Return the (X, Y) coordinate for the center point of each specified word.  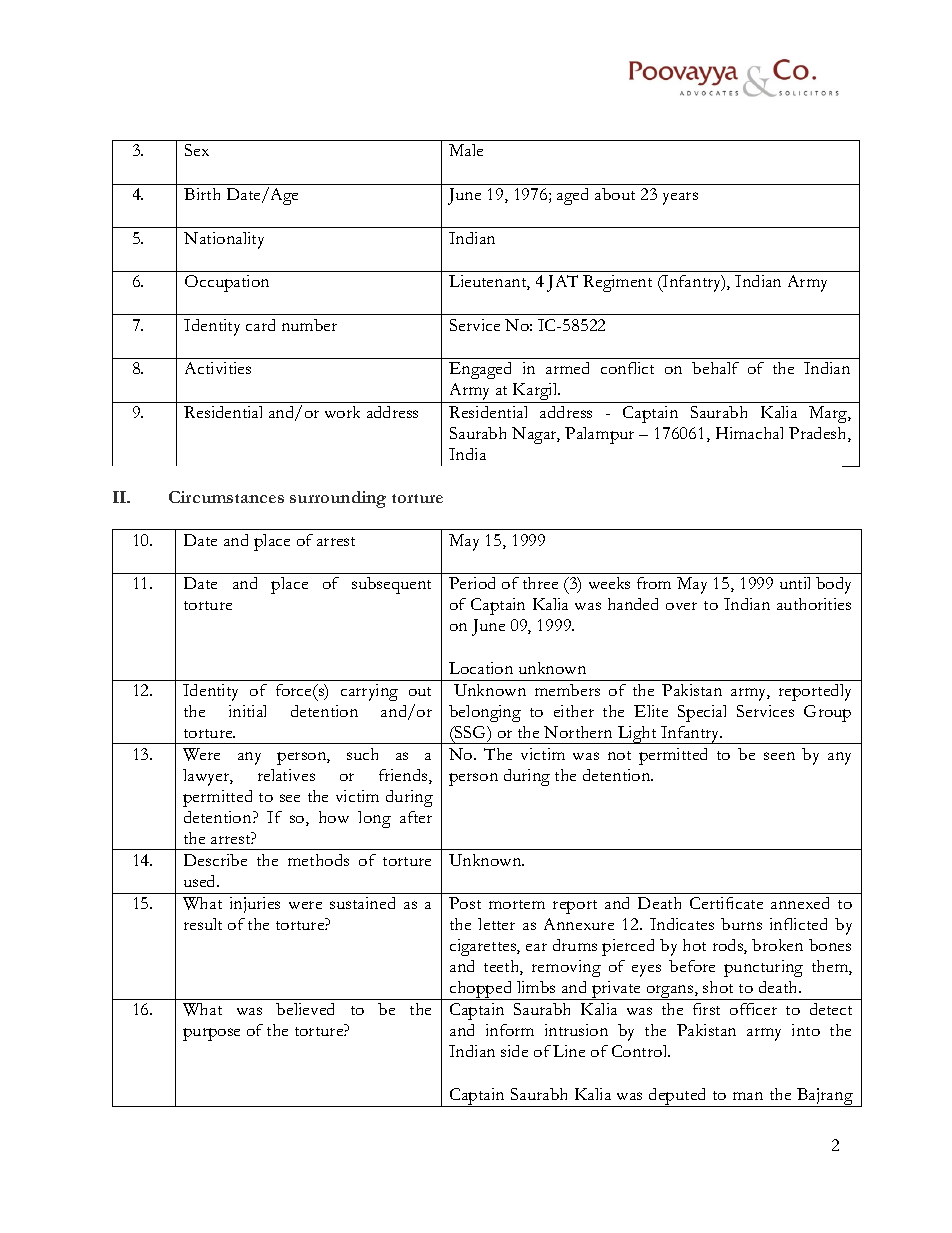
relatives (286, 775)
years (680, 198)
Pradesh (819, 434)
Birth (202, 194)
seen (779, 756)
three (540, 583)
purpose (211, 1034)
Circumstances (226, 497)
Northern (578, 732)
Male (466, 150)
